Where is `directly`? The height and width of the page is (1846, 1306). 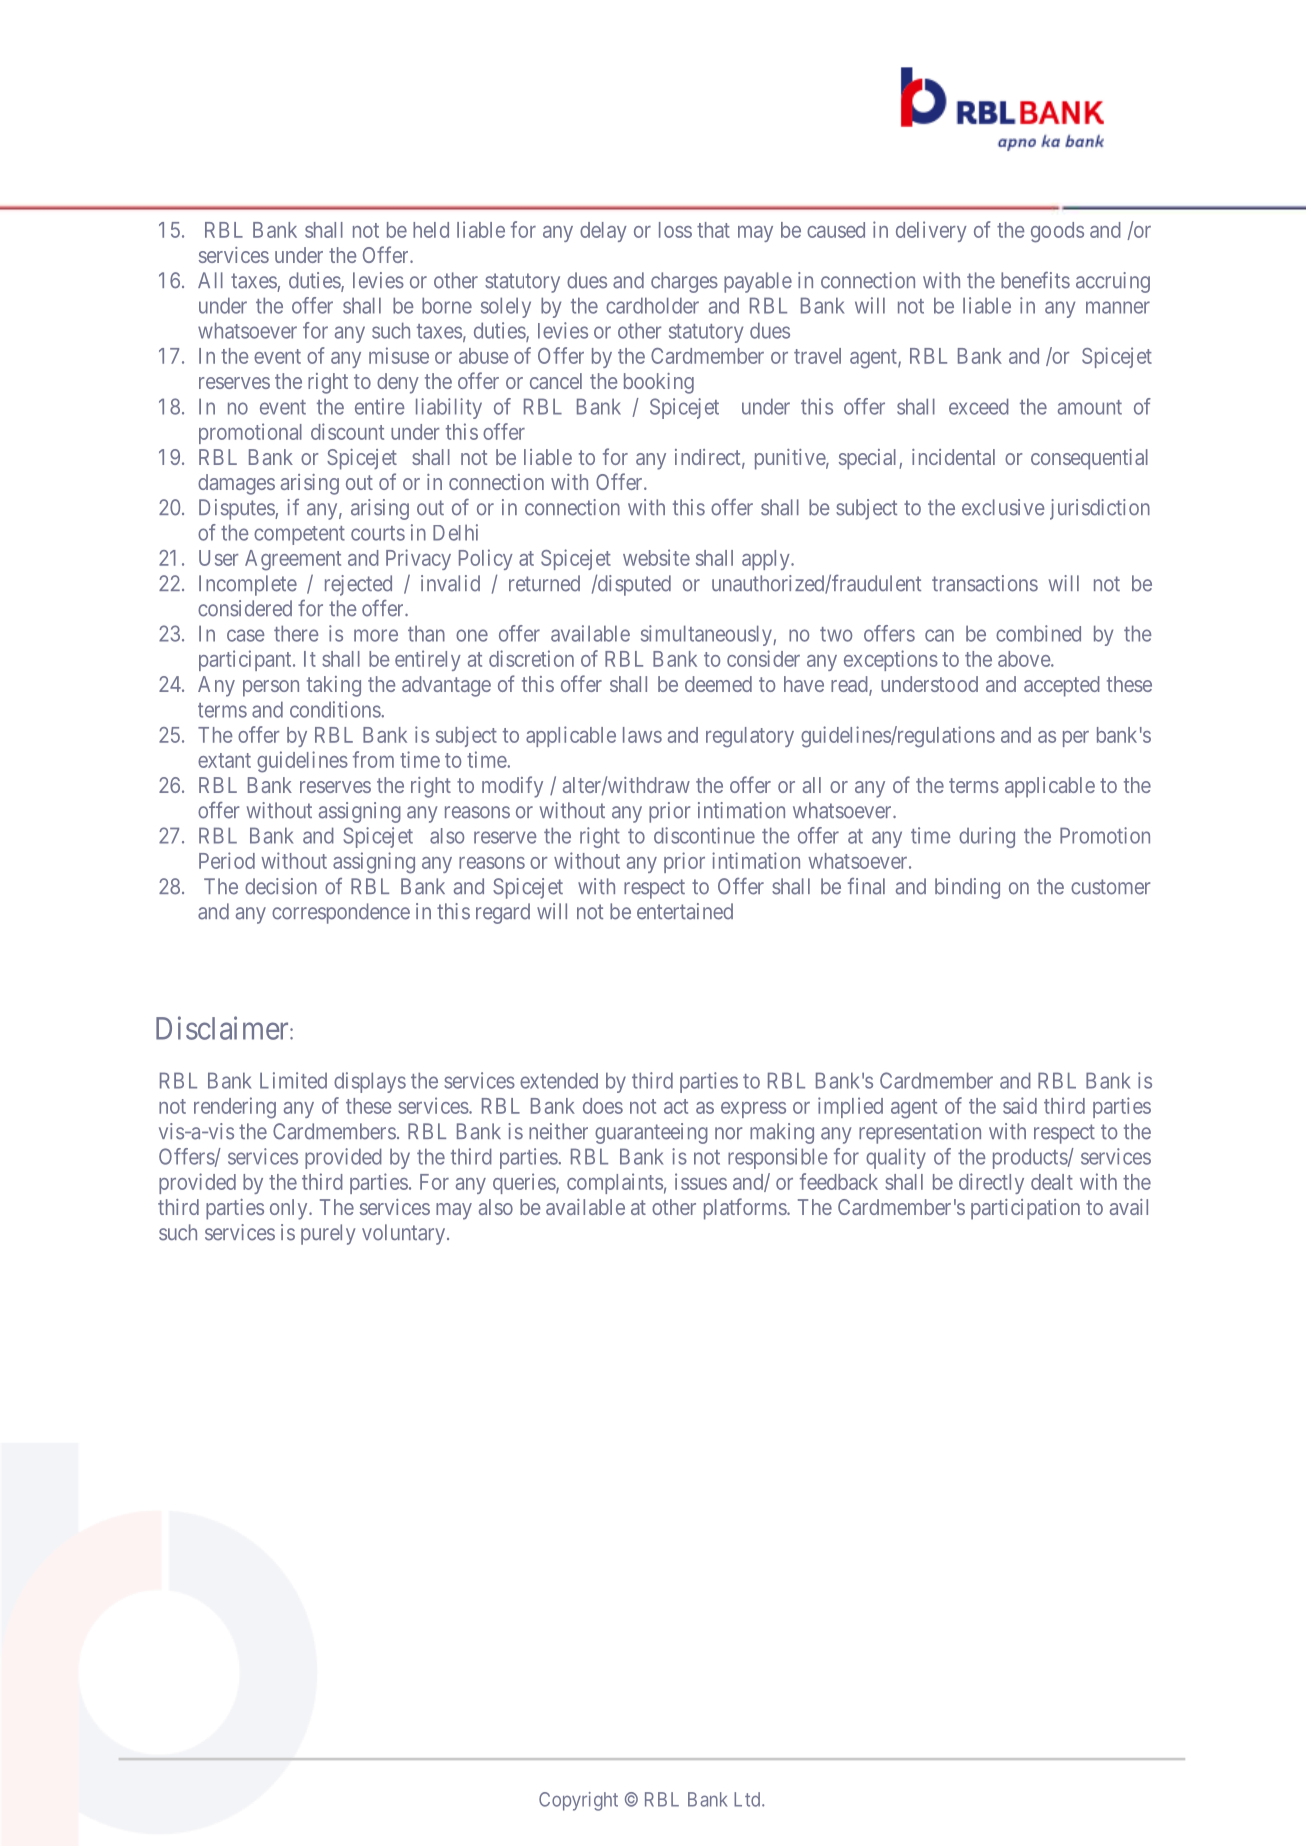 directly is located at coordinates (991, 1183).
